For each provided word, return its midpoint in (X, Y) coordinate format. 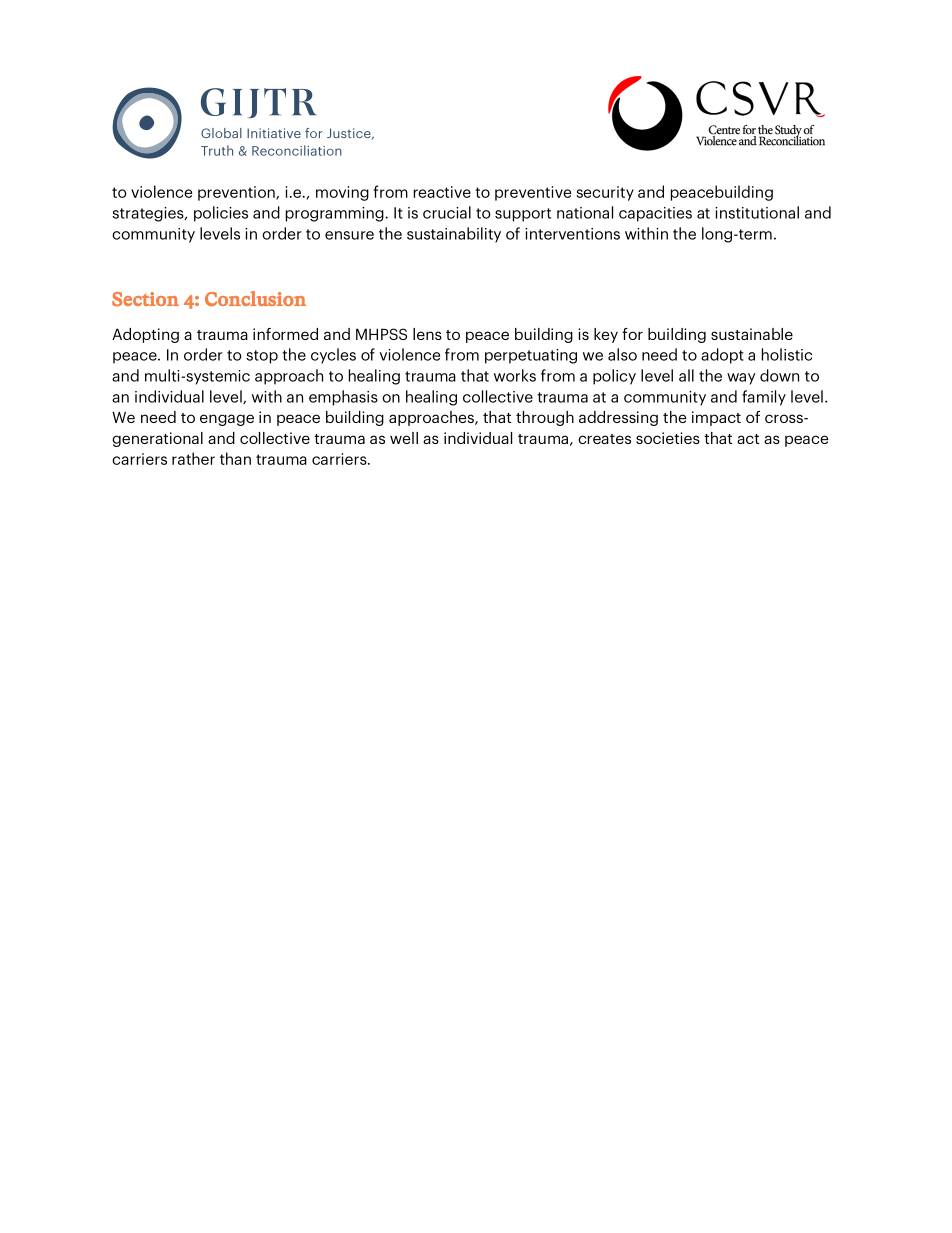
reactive (442, 192)
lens (427, 334)
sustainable (752, 334)
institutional (757, 212)
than (235, 458)
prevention (237, 193)
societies (668, 438)
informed (285, 334)
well (404, 438)
